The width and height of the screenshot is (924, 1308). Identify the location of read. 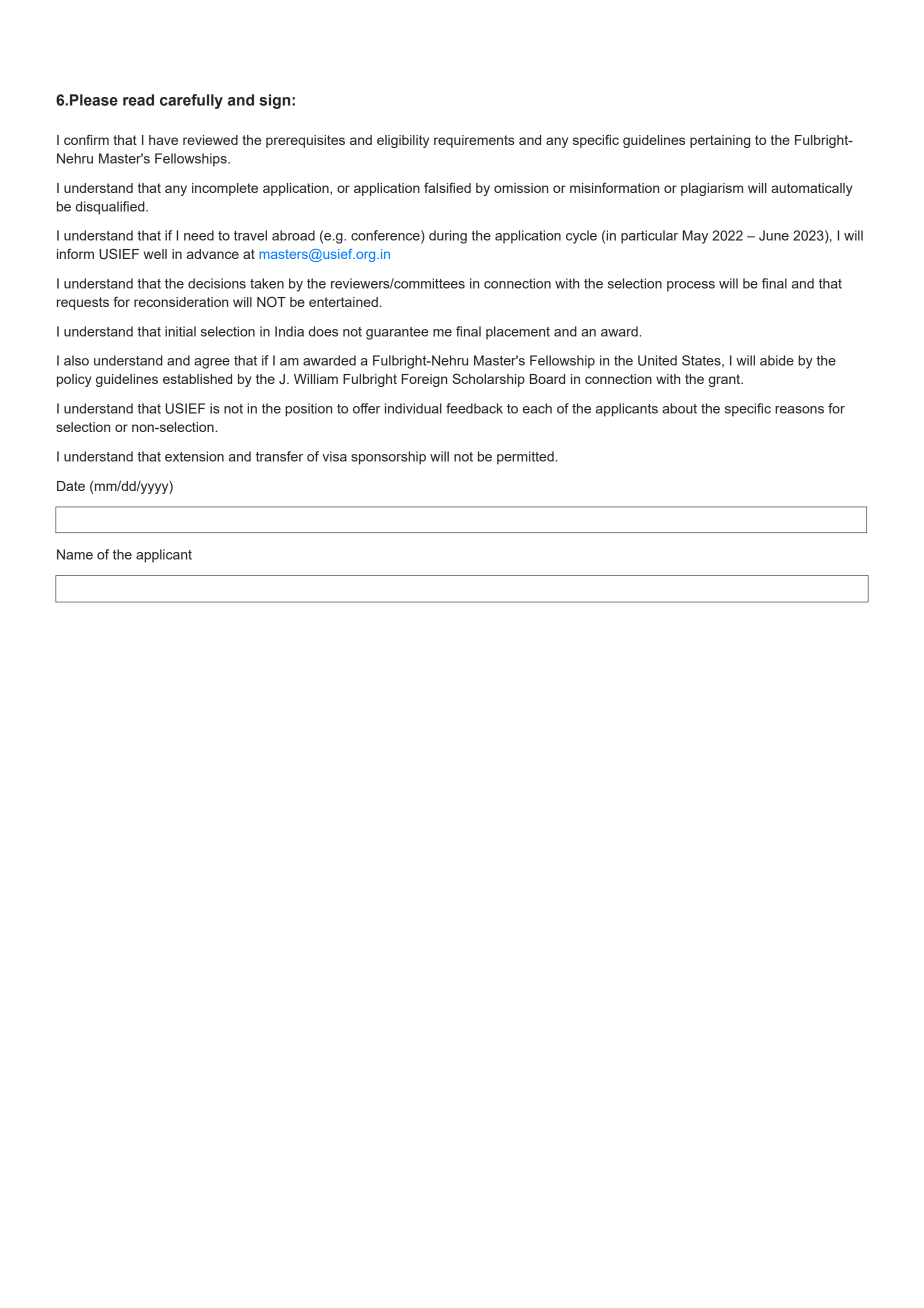
(138, 100).
